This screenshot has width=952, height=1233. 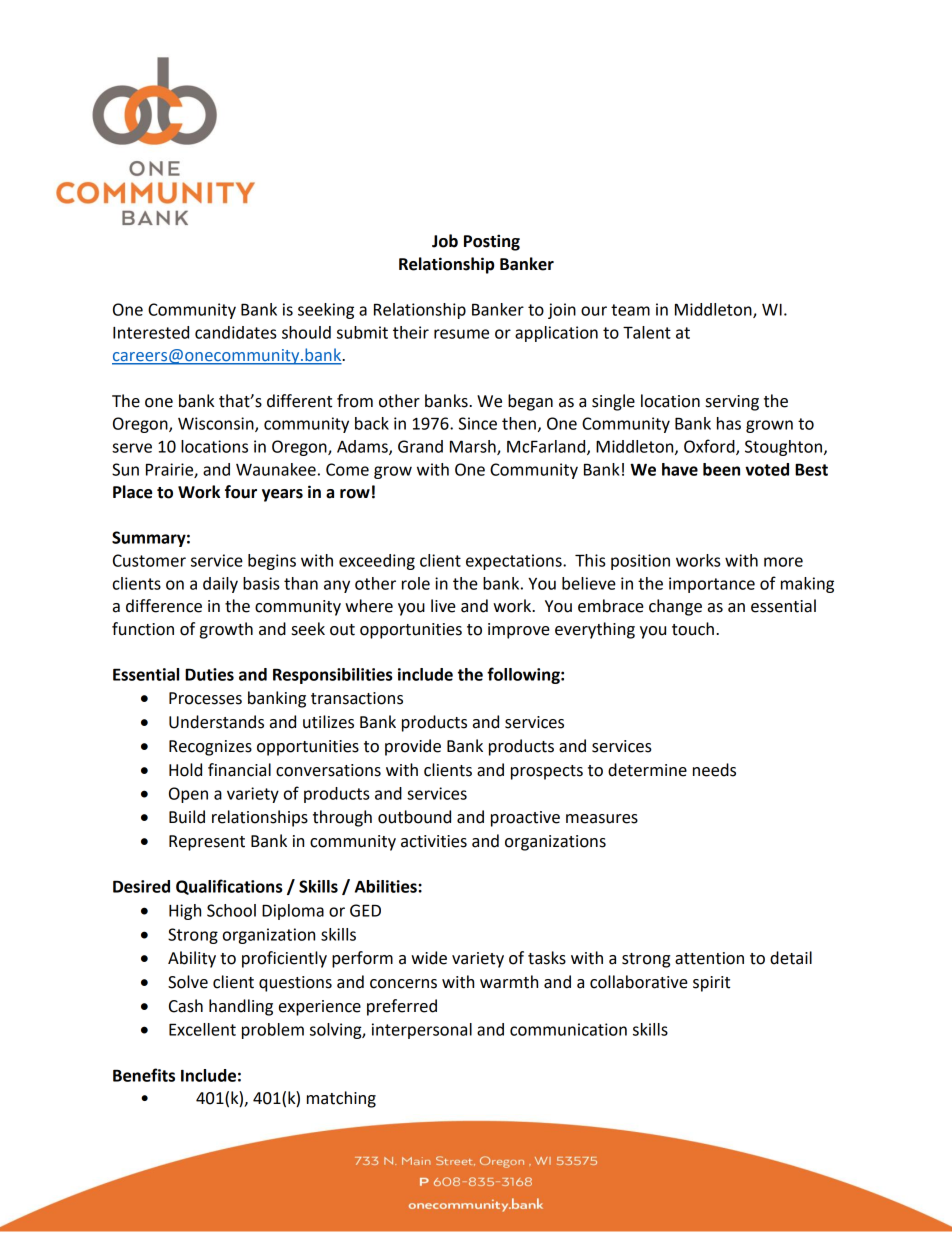 What do you see at coordinates (711, 984) in the screenshot?
I see `spirit` at bounding box center [711, 984].
